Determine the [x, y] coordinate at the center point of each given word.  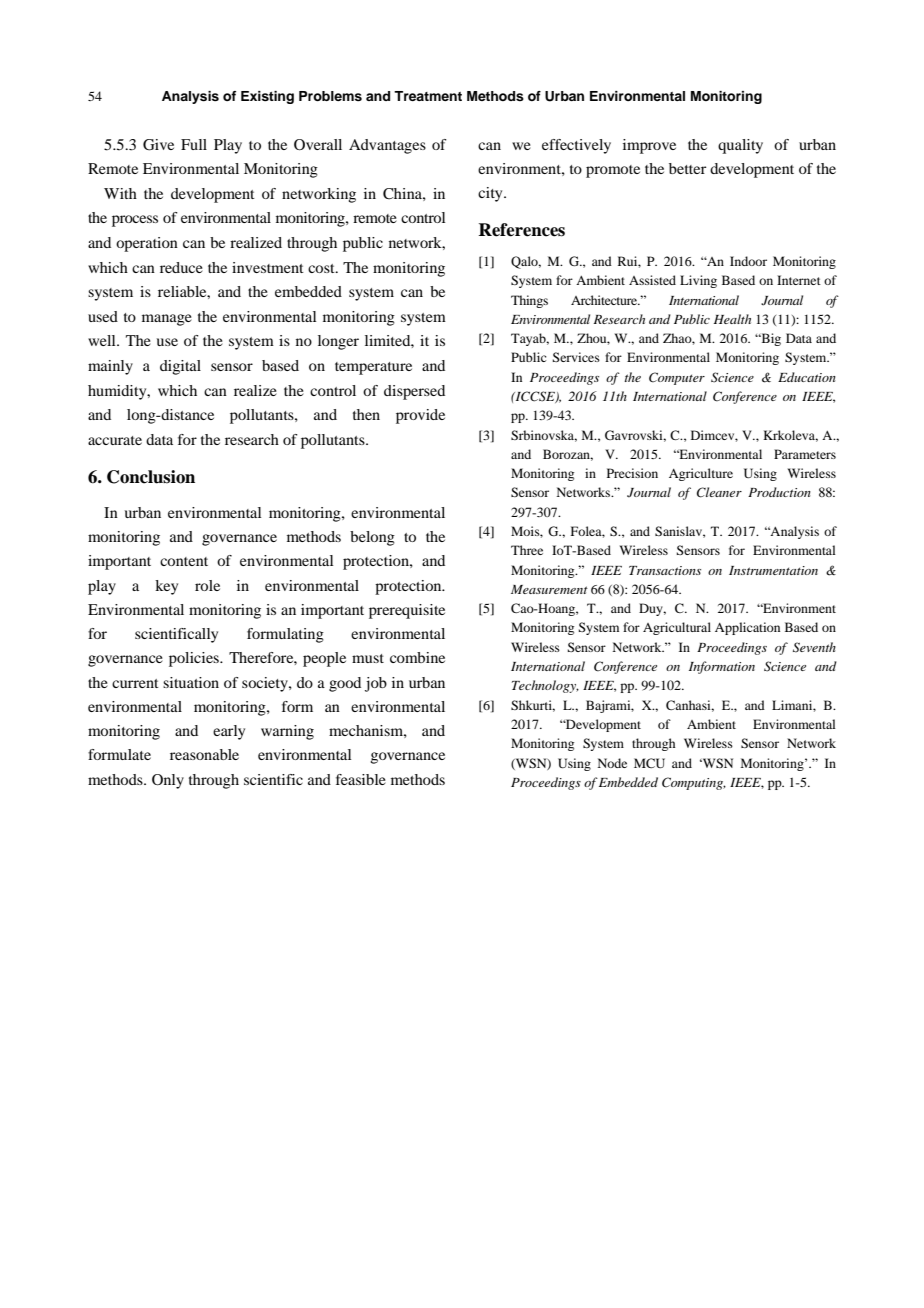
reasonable [204, 754]
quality [740, 146]
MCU [649, 763]
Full [194, 144]
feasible [361, 779]
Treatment [428, 96]
